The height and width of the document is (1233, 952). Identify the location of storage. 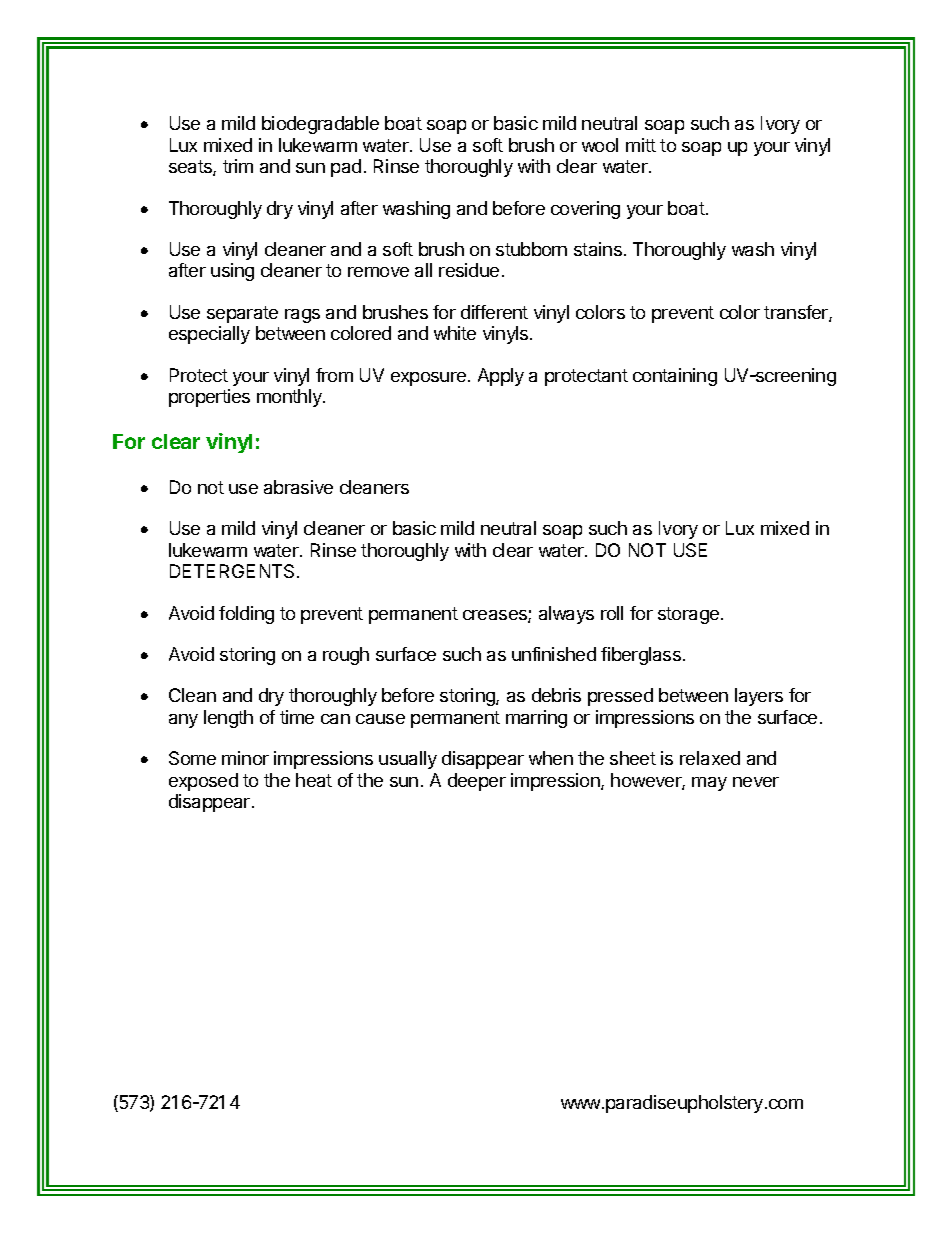
(688, 615).
